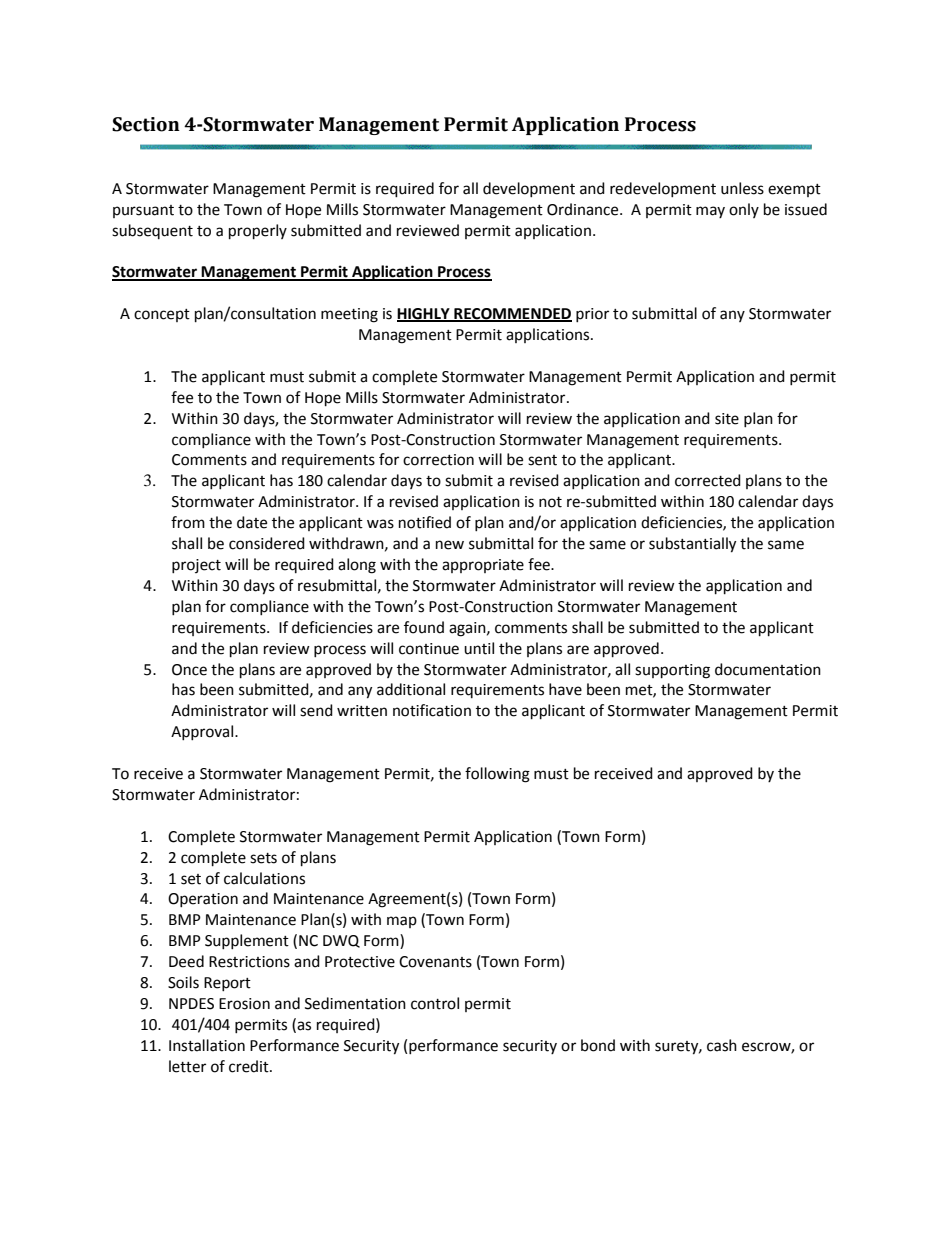 The height and width of the screenshot is (1233, 952). I want to click on substantially, so click(692, 545).
